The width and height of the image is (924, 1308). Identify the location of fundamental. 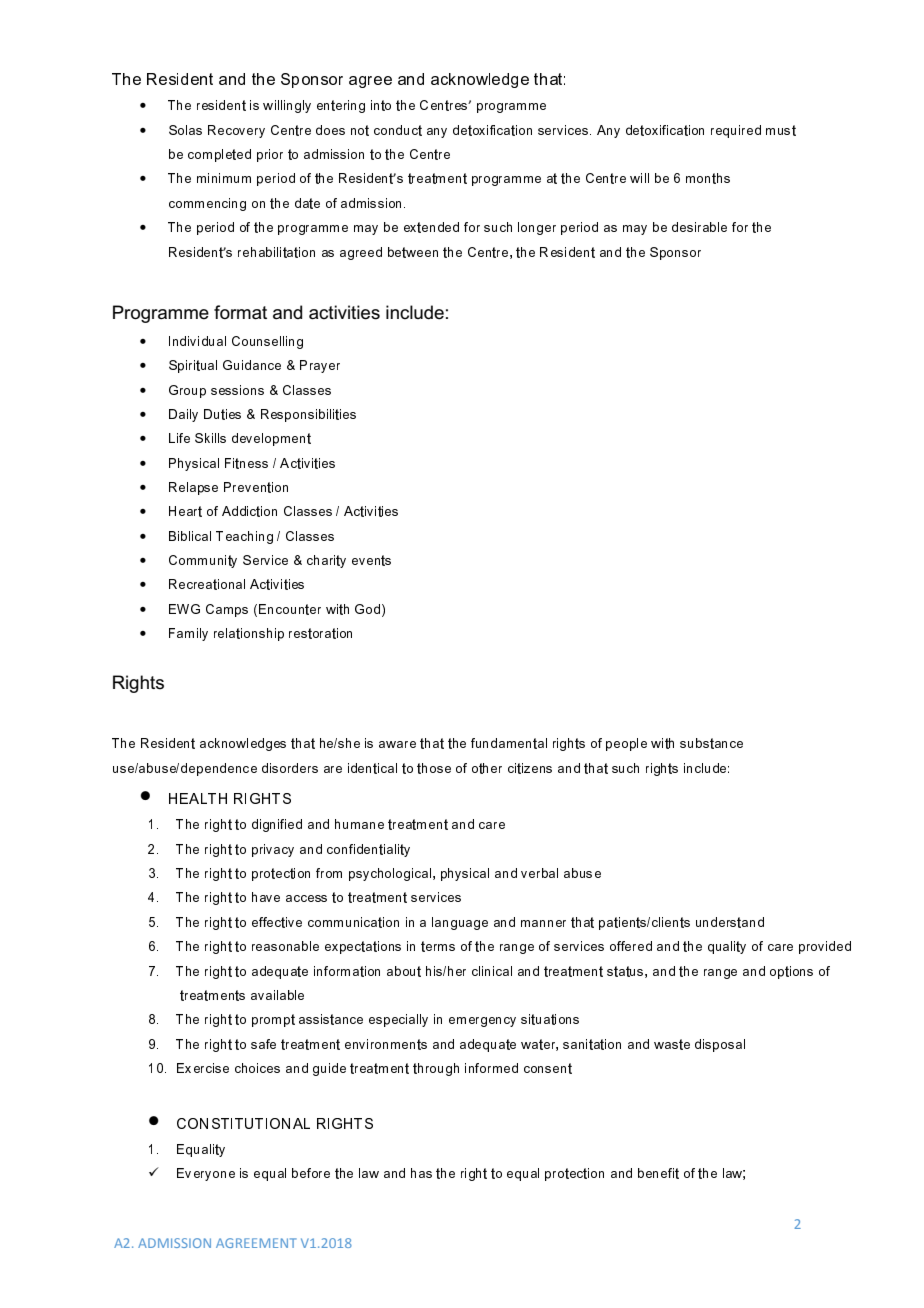
(509, 743).
